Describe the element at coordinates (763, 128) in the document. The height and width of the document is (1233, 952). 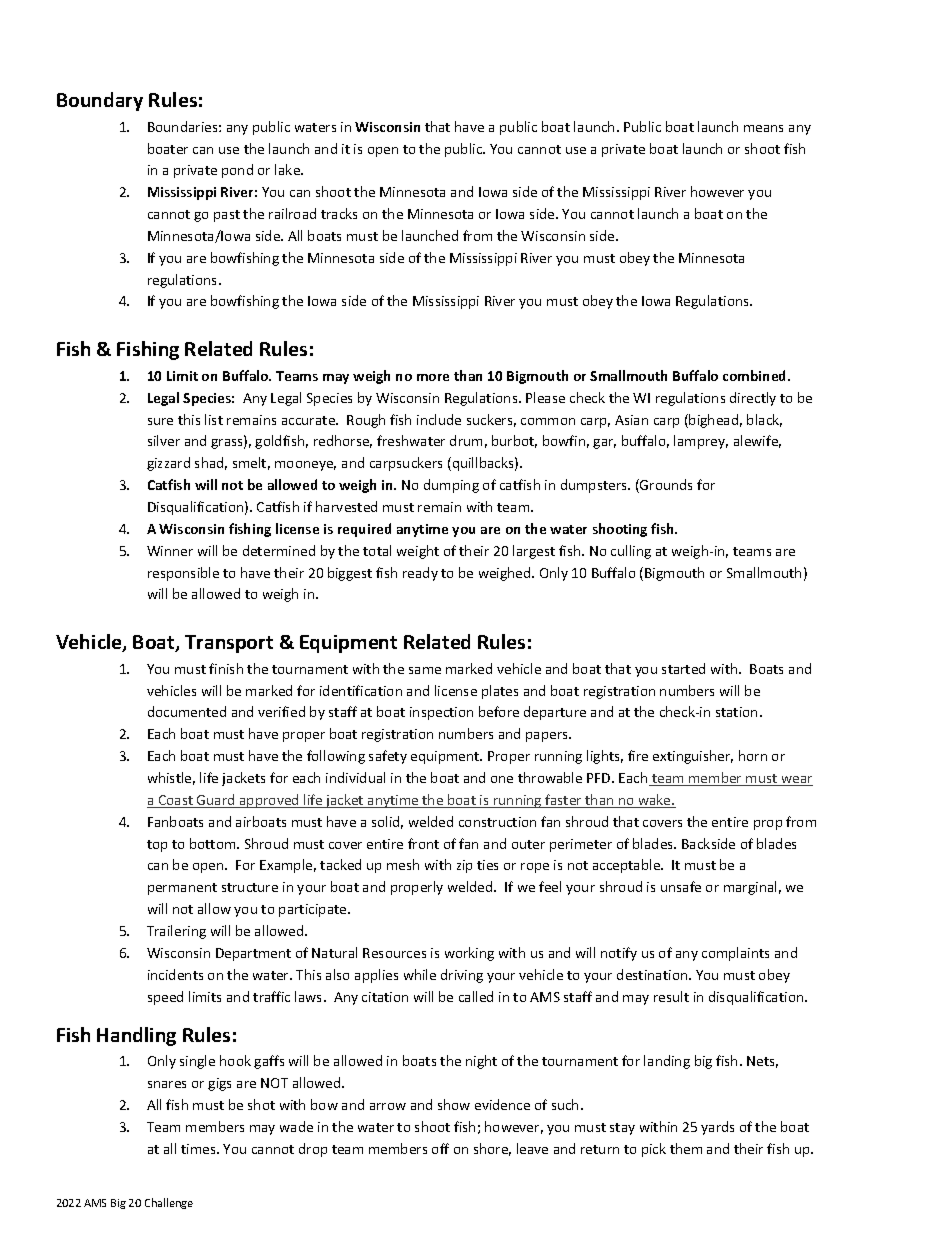
I see `means` at that location.
